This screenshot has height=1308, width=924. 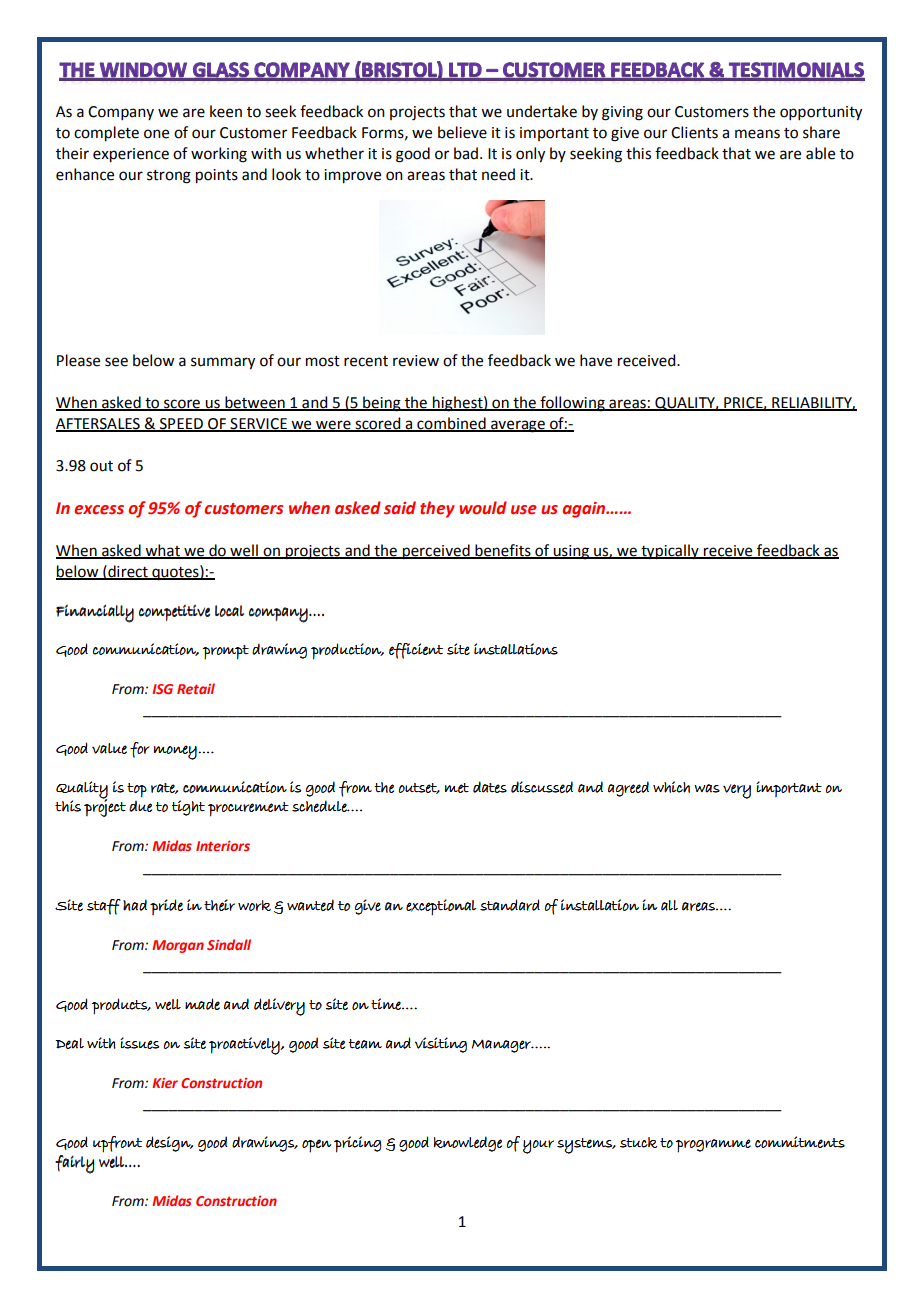 I want to click on believe, so click(x=462, y=132).
